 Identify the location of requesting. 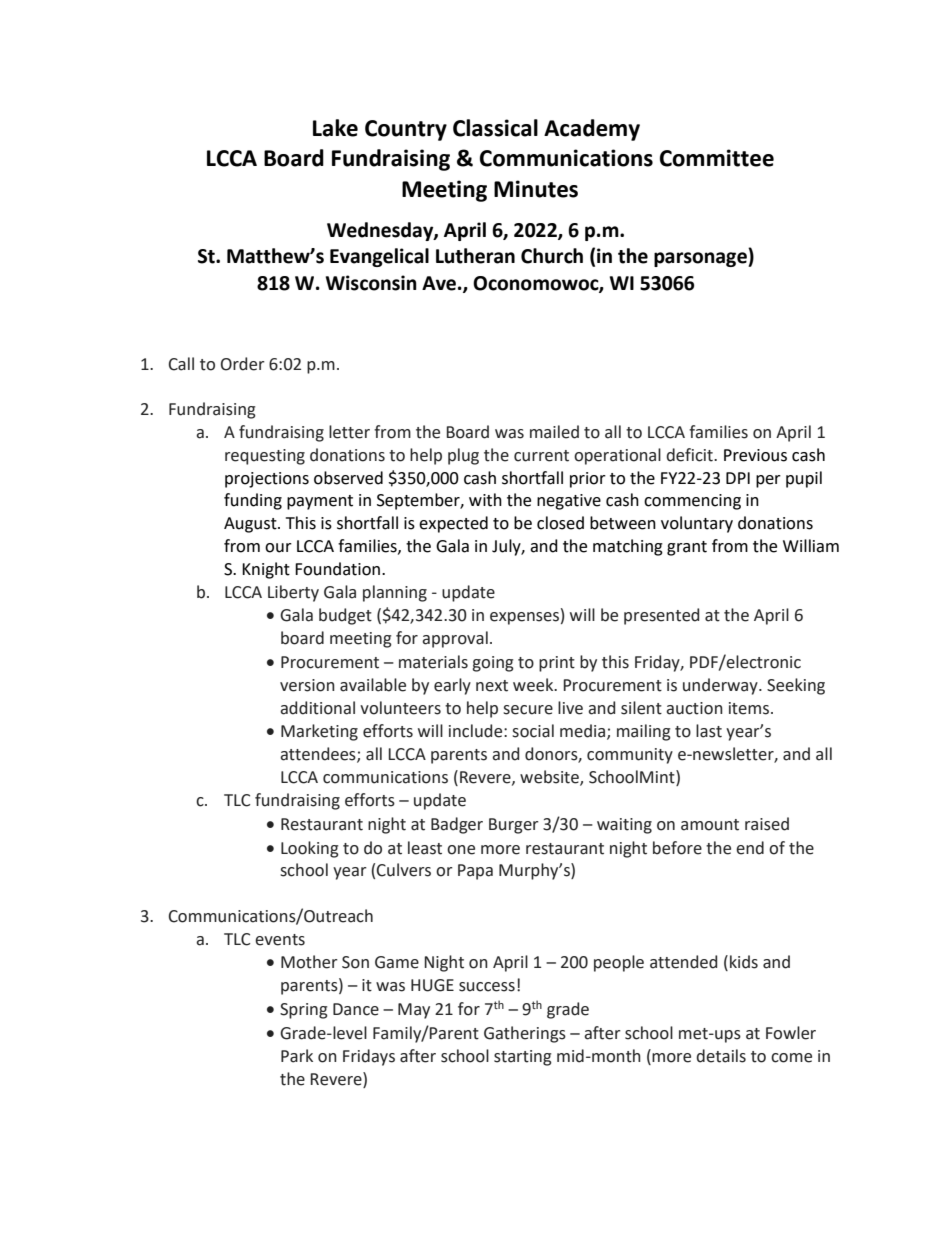
(265, 457).
